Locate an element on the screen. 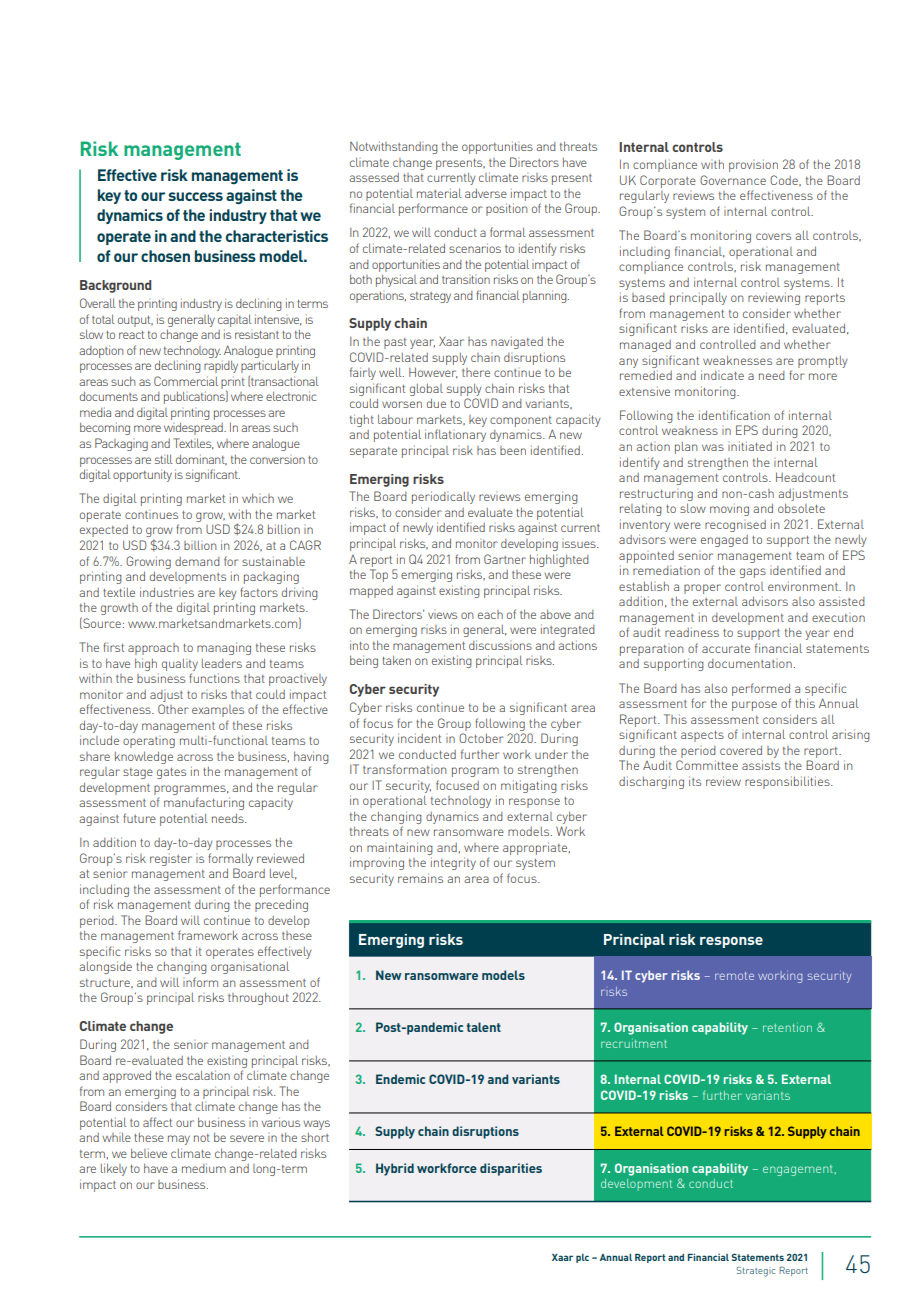 This screenshot has height=1308, width=924. Gartner is located at coordinates (505, 559).
